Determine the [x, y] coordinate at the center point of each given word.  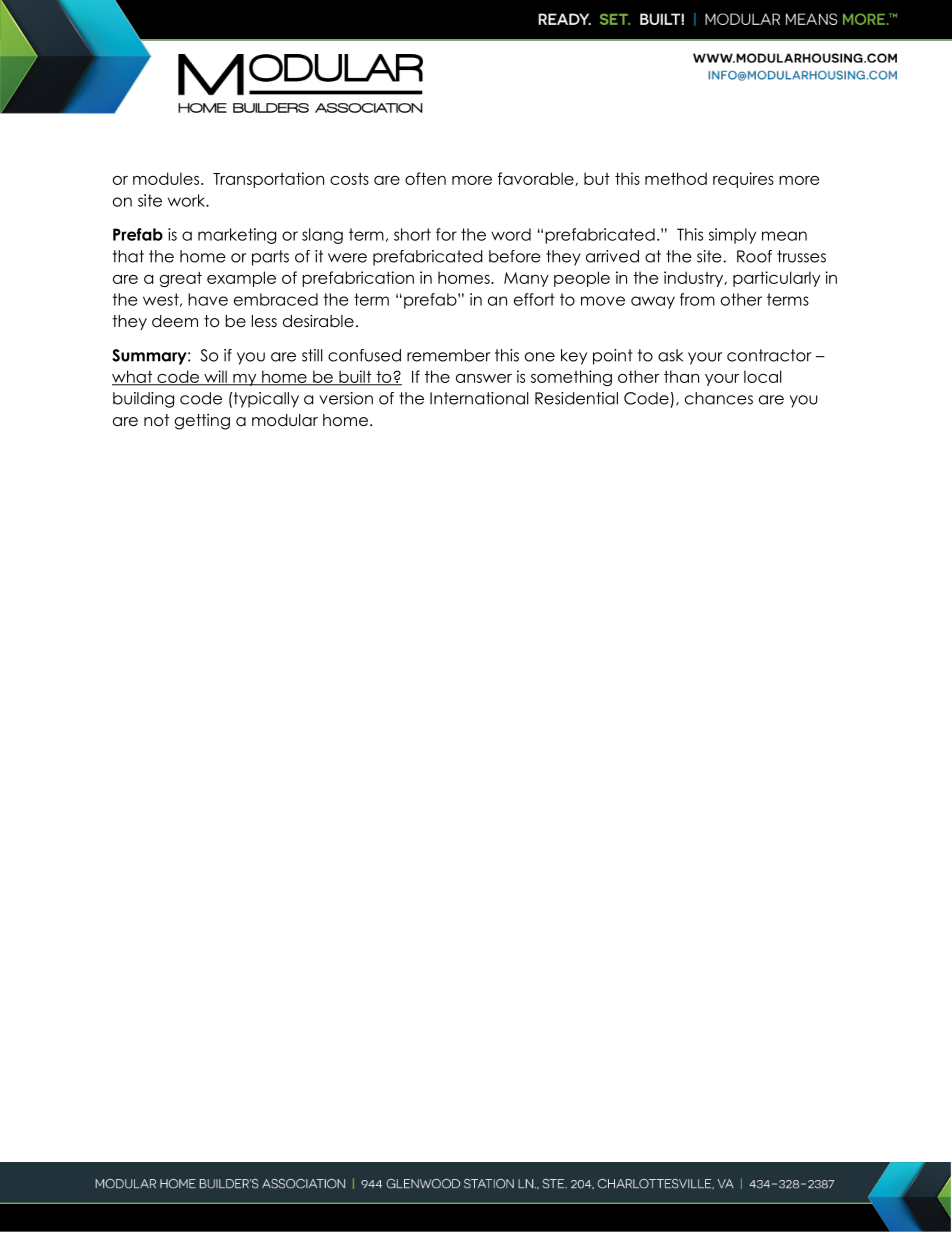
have [208, 299]
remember [449, 355]
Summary [150, 357]
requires [743, 180]
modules [167, 178]
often [425, 178]
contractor [769, 355]
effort [534, 299]
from [697, 299]
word [511, 234]
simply [732, 236]
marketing [237, 236]
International [479, 398]
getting [202, 421]
